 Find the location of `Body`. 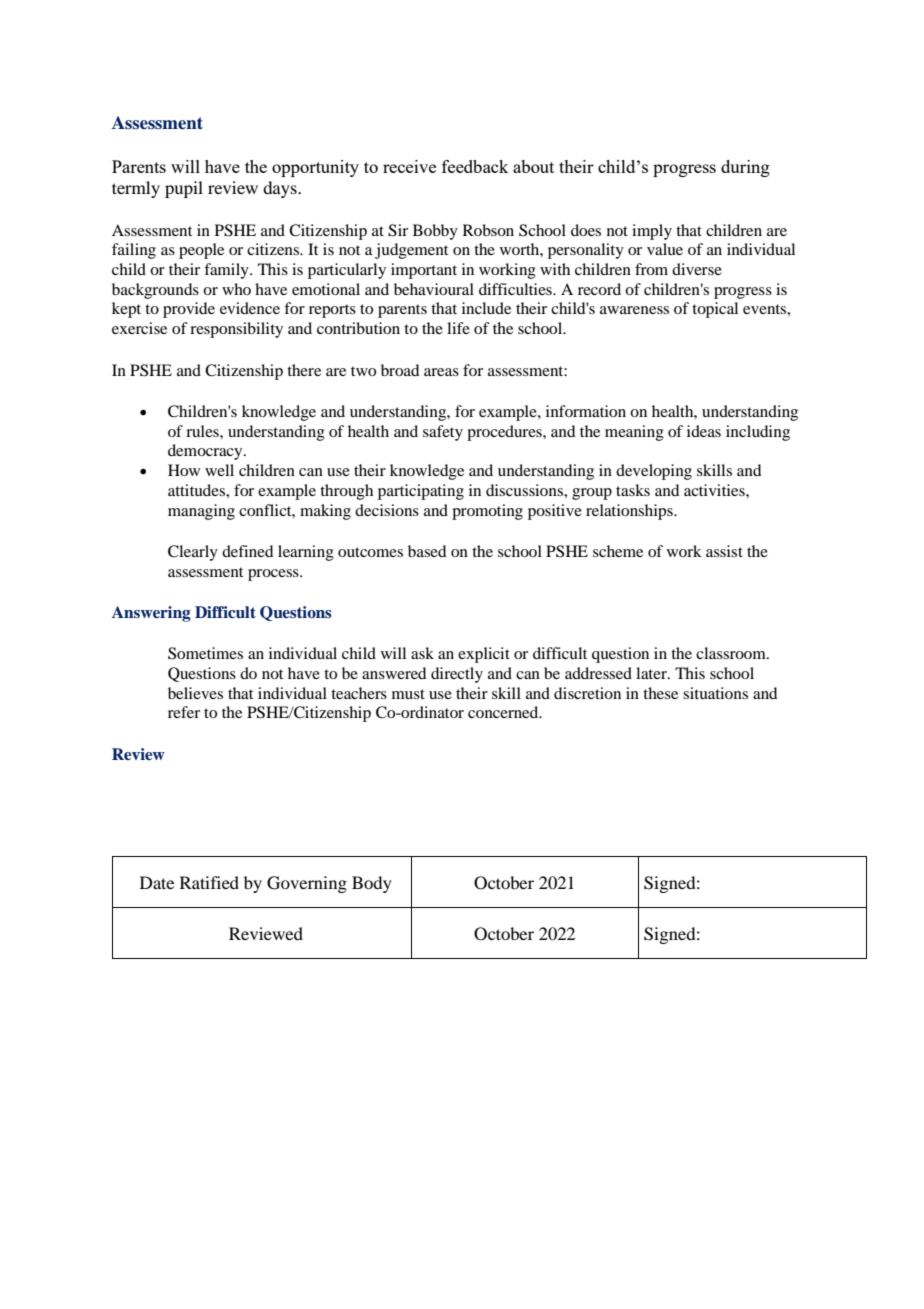

Body is located at coordinates (372, 884).
